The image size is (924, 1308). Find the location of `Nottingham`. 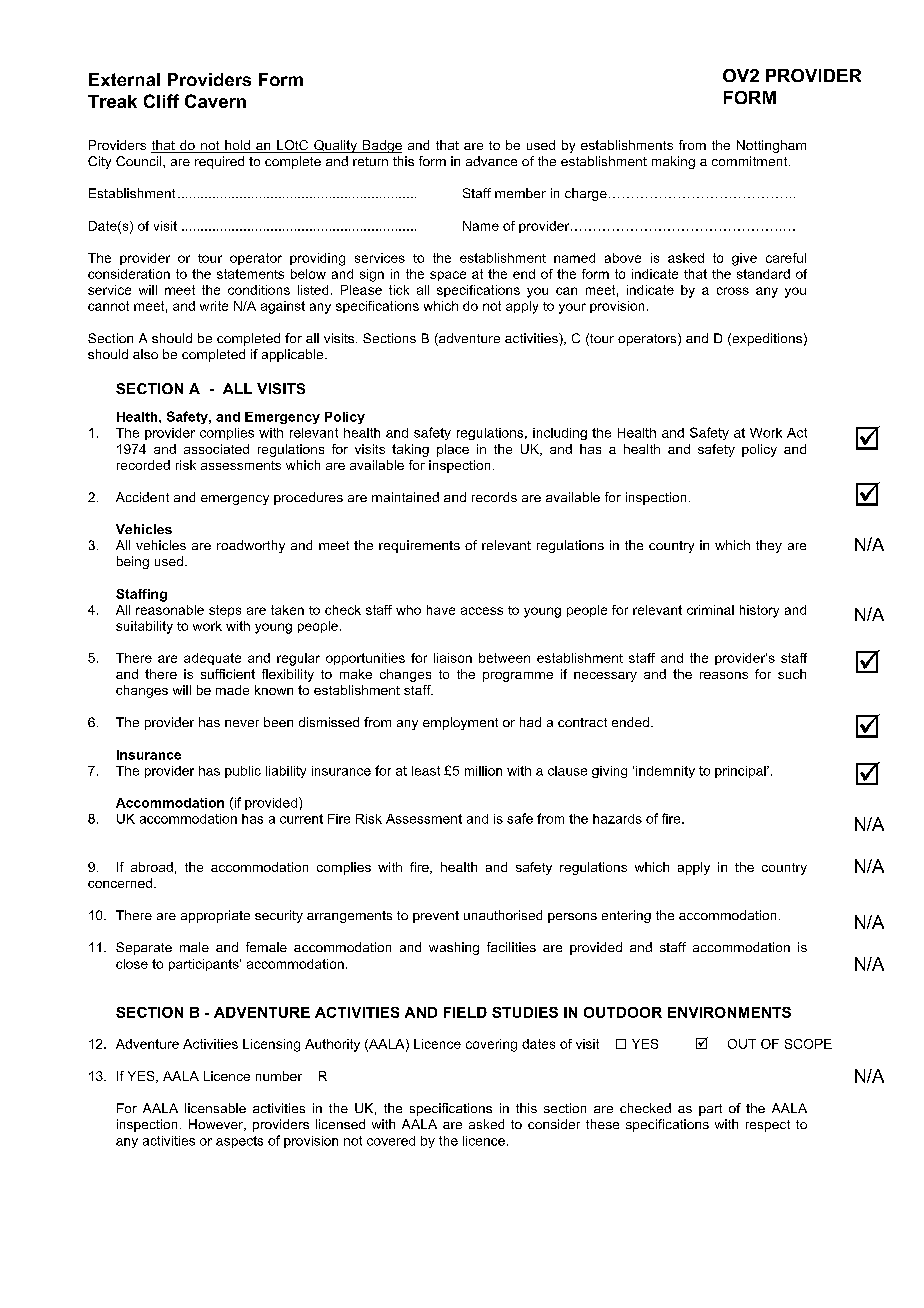

Nottingham is located at coordinates (771, 146).
